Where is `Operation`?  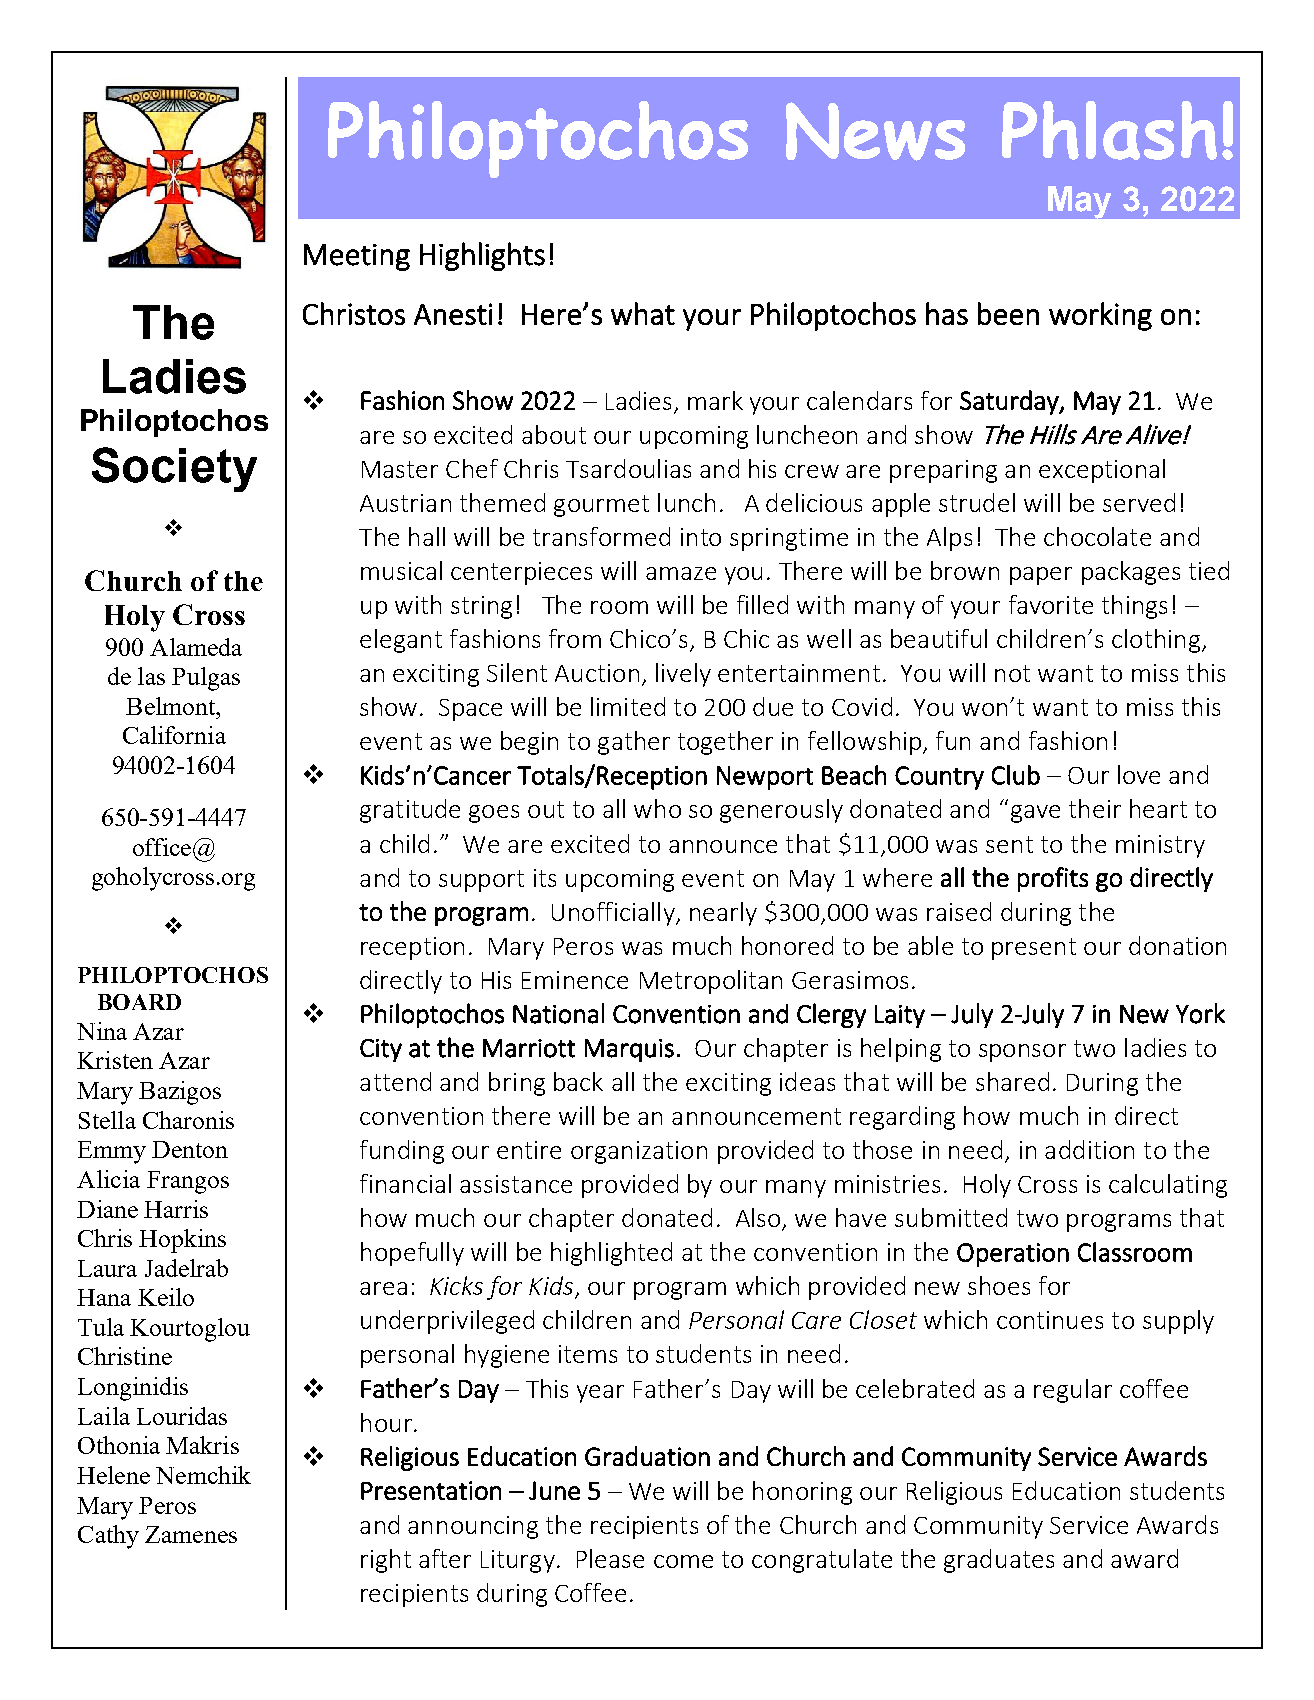 Operation is located at coordinates (1013, 1255).
